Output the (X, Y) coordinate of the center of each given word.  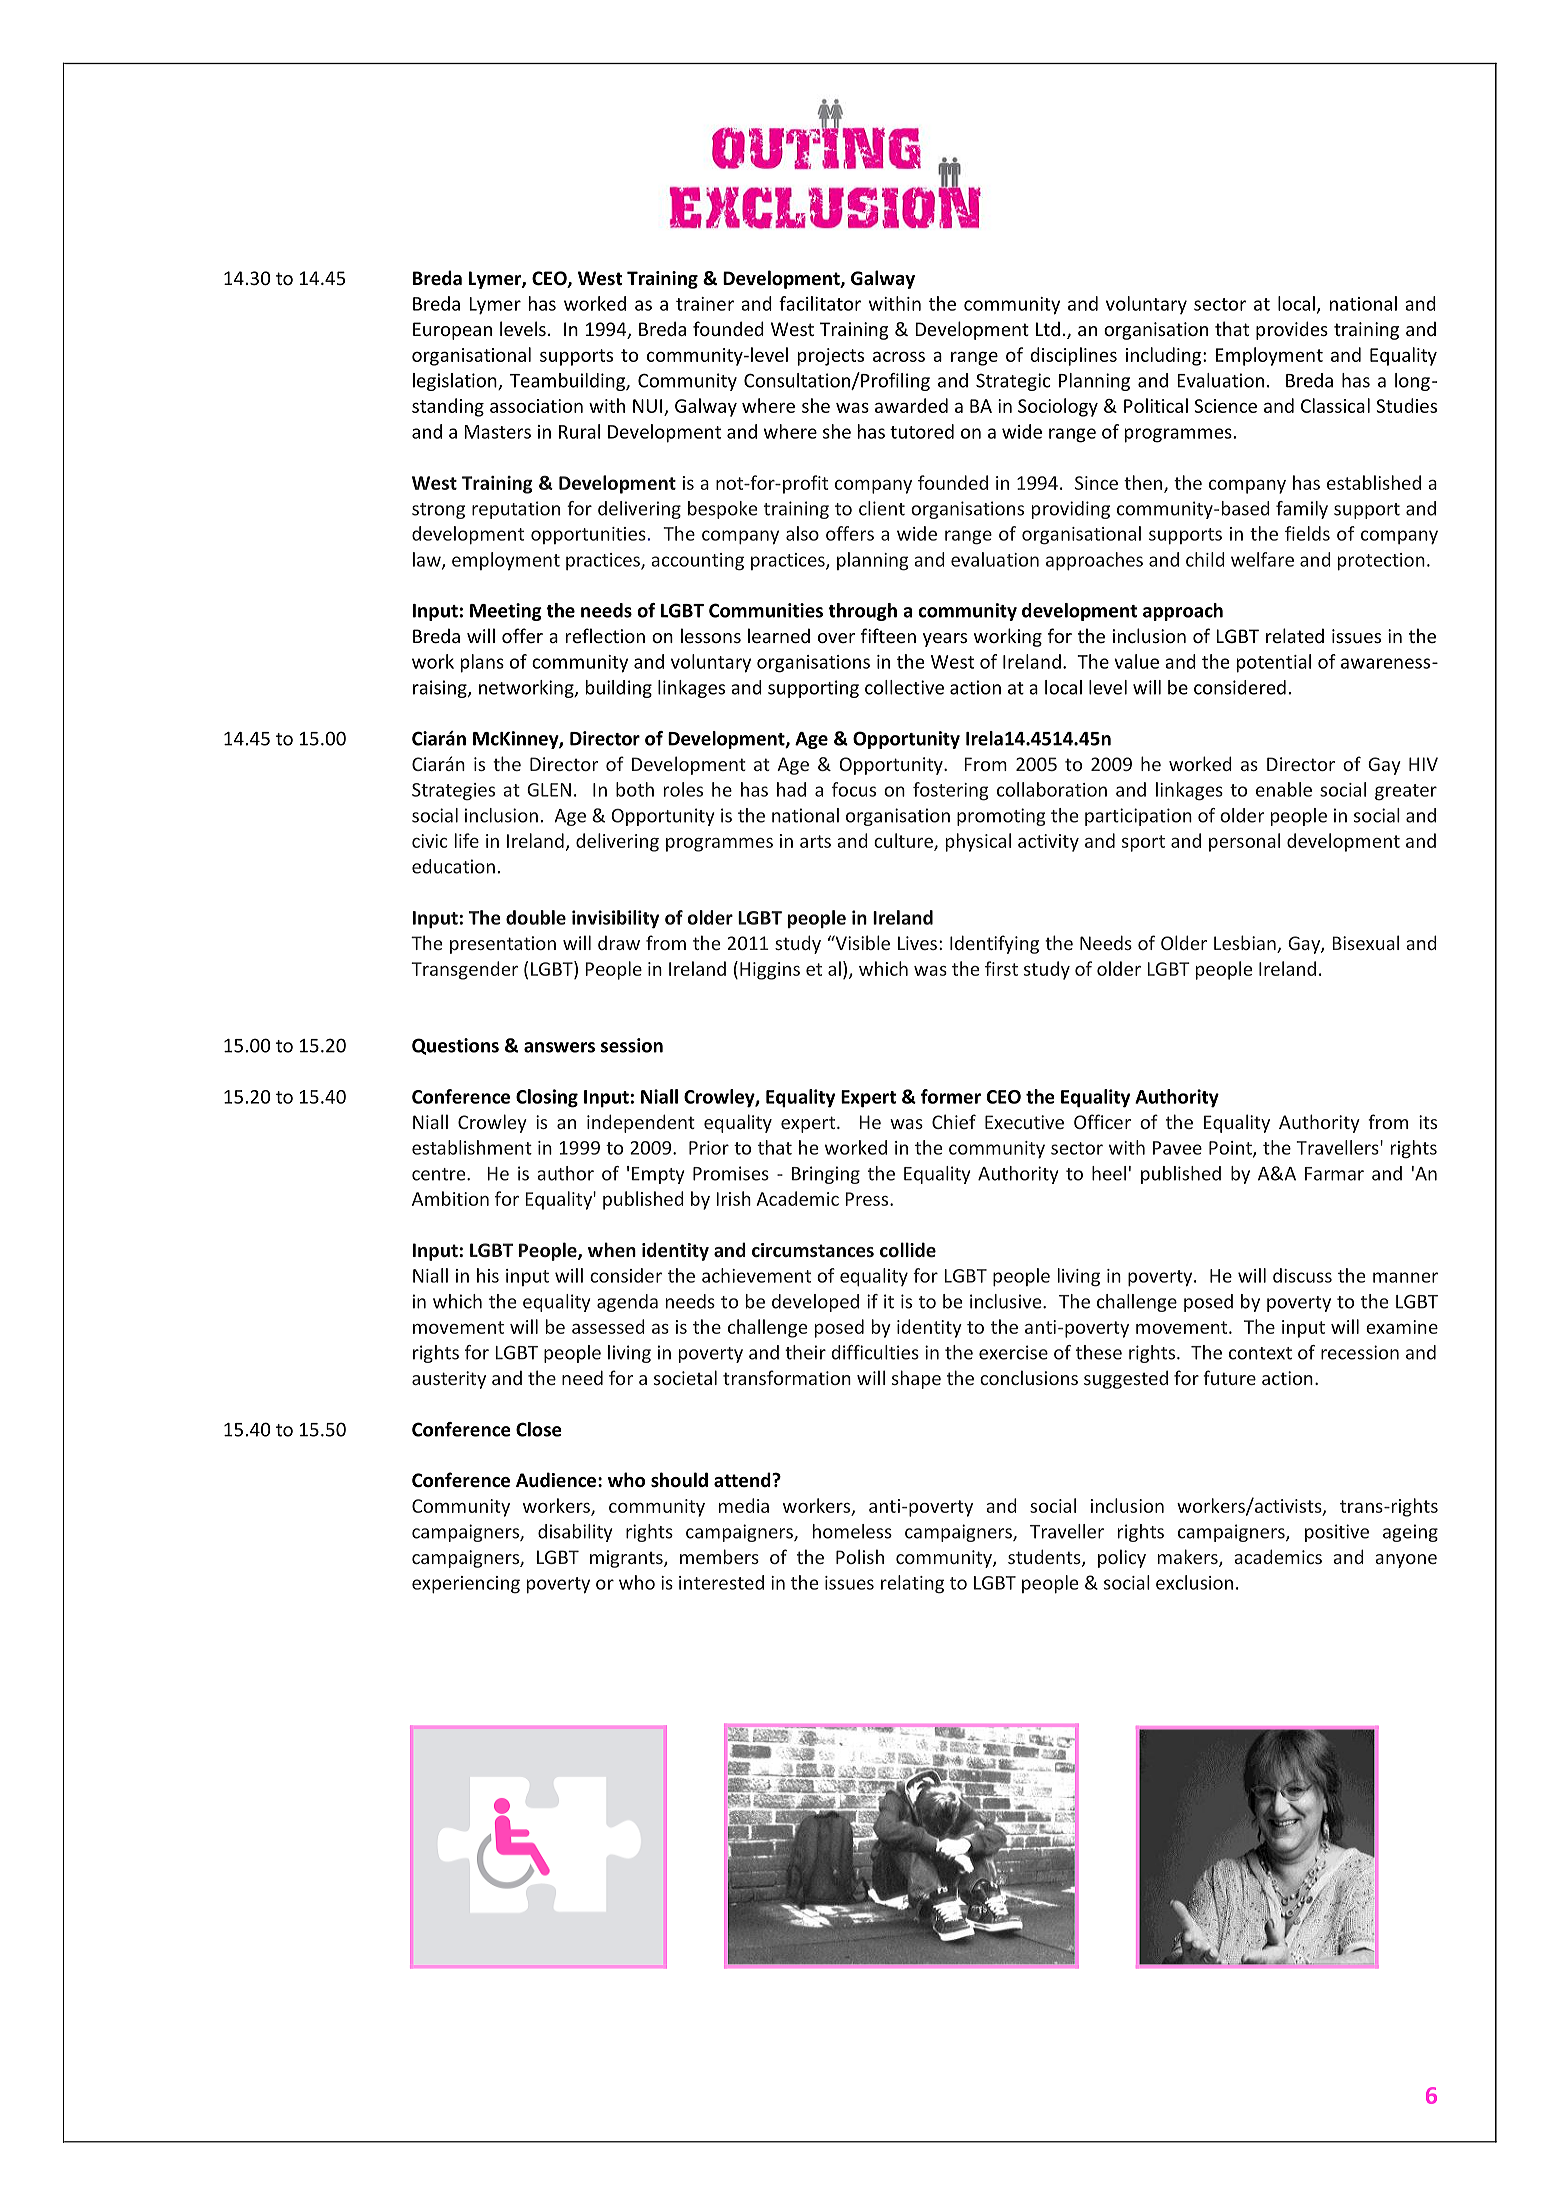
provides (1292, 330)
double (536, 917)
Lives (917, 943)
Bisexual (1365, 942)
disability (575, 1533)
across (899, 356)
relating (912, 1584)
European (452, 331)
